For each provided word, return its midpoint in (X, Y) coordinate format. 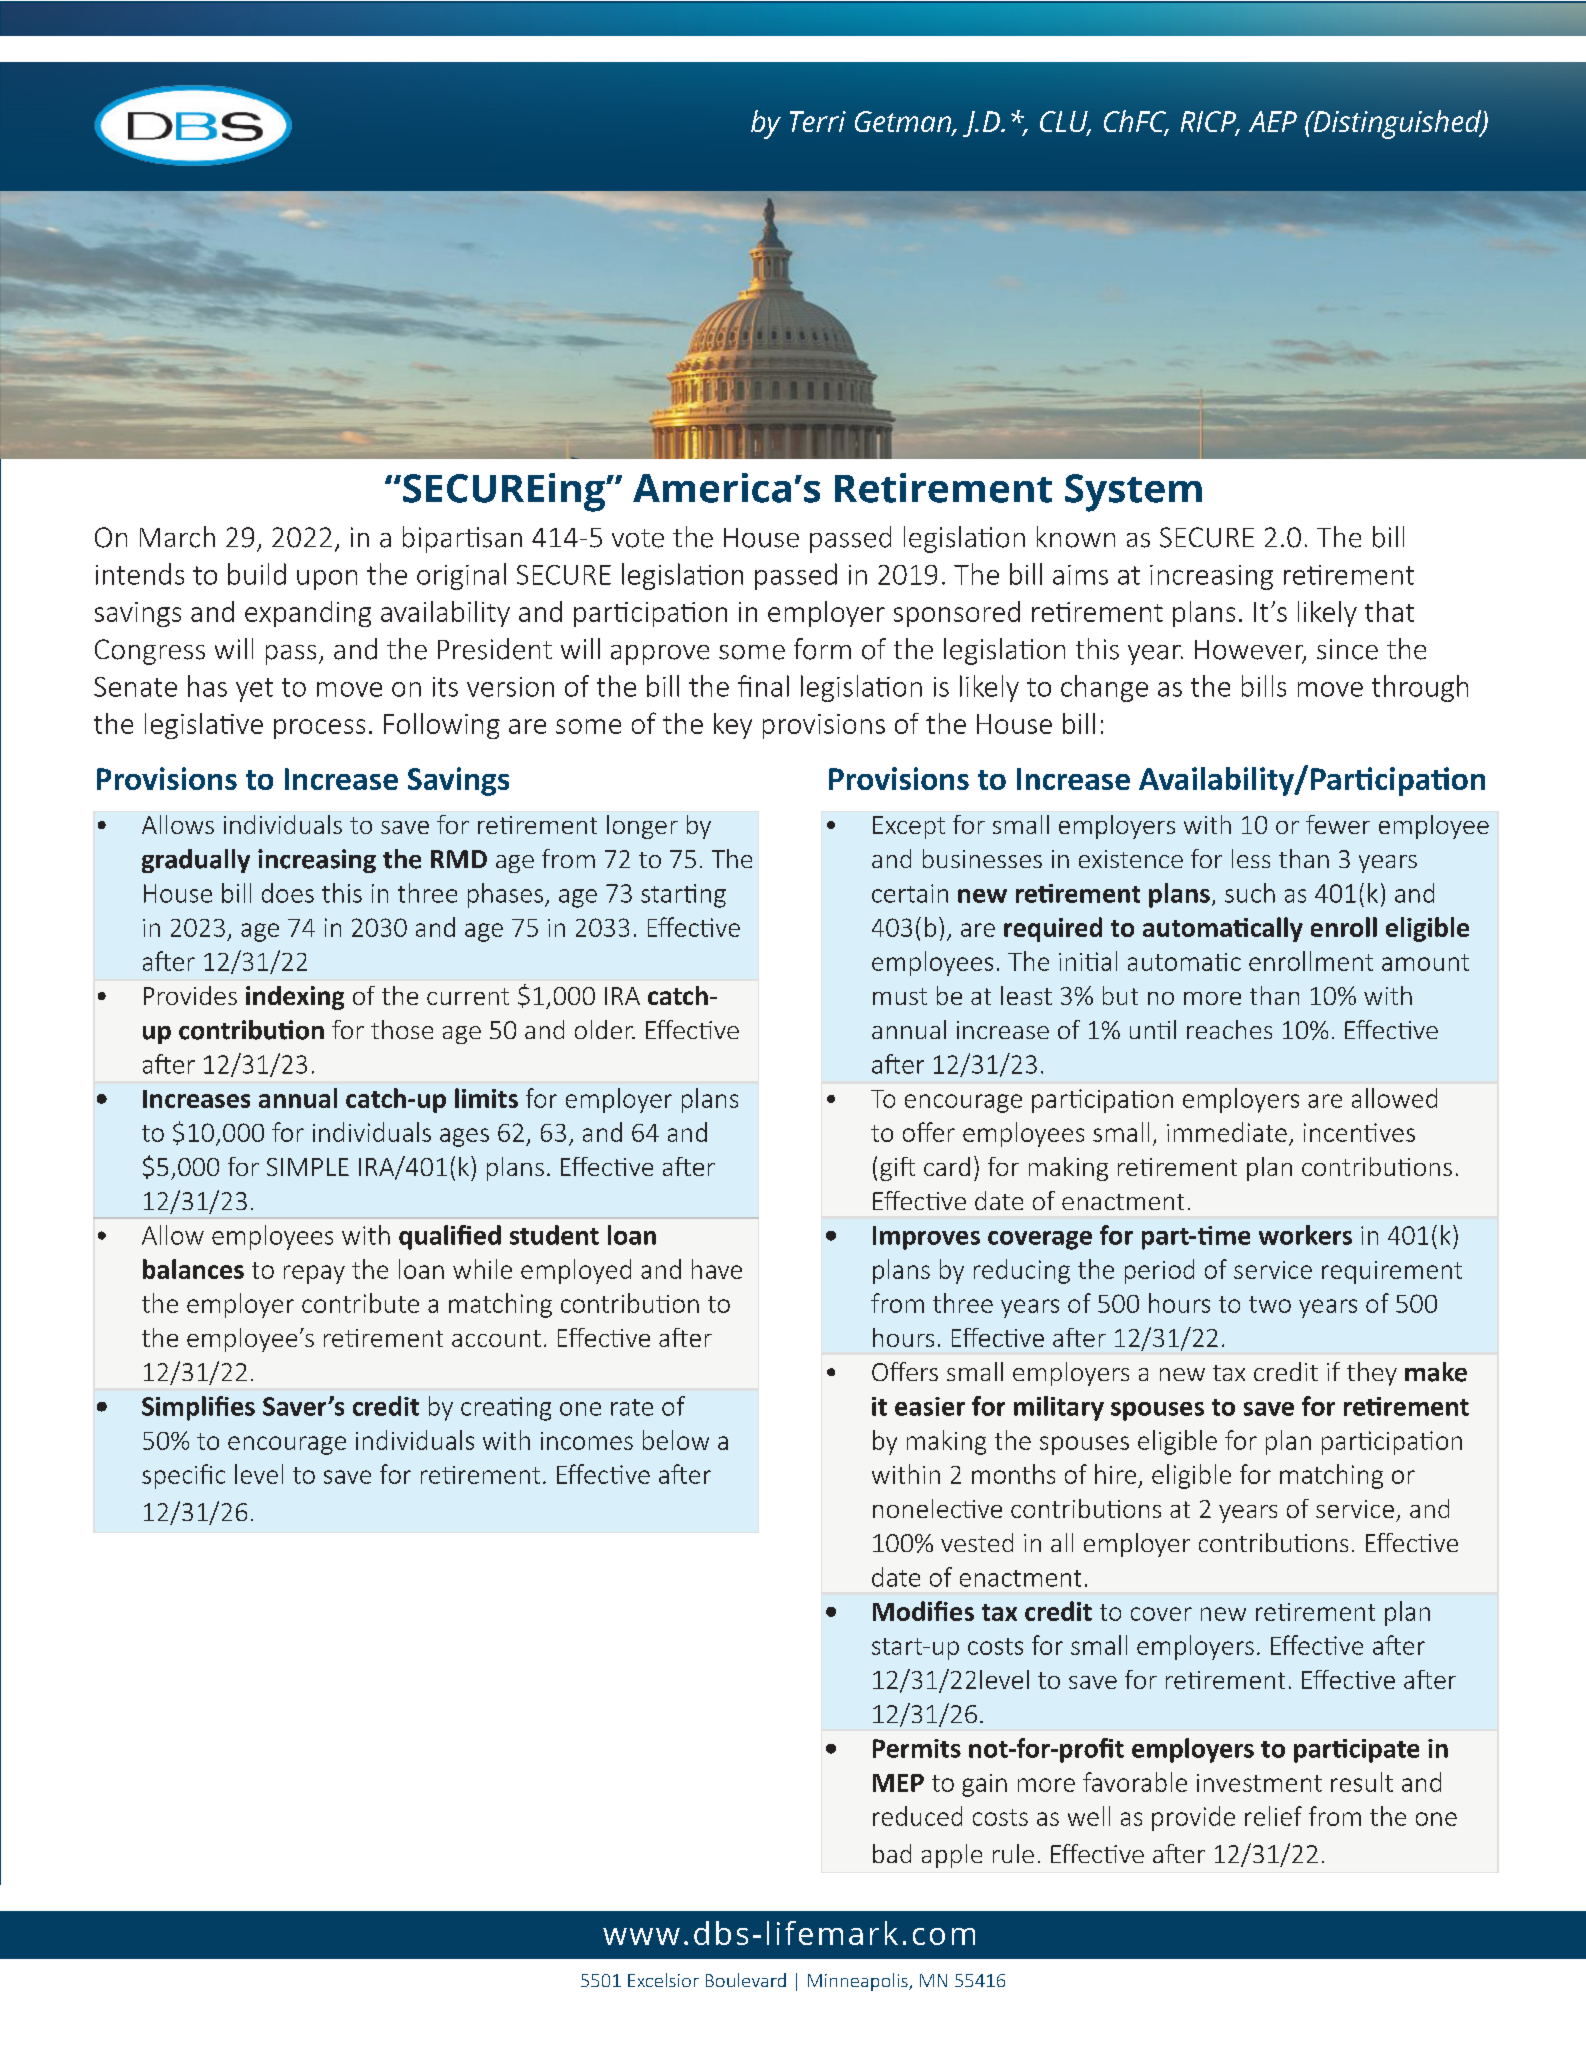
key (733, 726)
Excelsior (663, 1980)
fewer (1338, 824)
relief (1273, 1816)
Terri (818, 121)
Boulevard (746, 1980)
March (177, 537)
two (1270, 1304)
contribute (360, 1303)
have (717, 1269)
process (319, 729)
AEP (1273, 121)
